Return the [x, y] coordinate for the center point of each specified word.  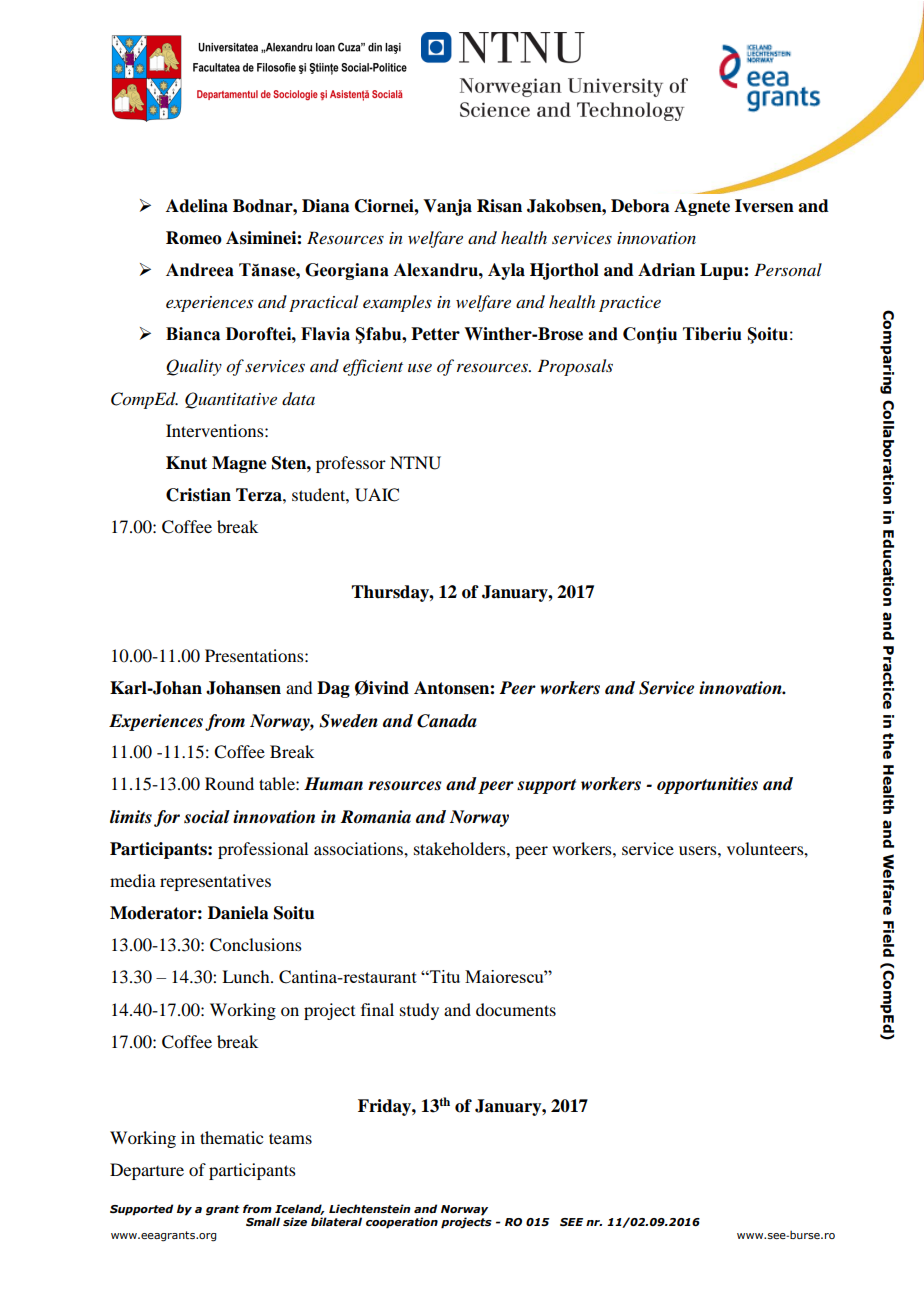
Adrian [666, 270]
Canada [447, 721]
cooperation [402, 1223]
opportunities [707, 785]
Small [263, 1221]
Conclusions [256, 945]
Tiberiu [712, 334]
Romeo [194, 238]
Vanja [447, 207]
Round [229, 783]
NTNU [415, 463]
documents [516, 1009]
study [419, 1011]
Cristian [198, 495]
